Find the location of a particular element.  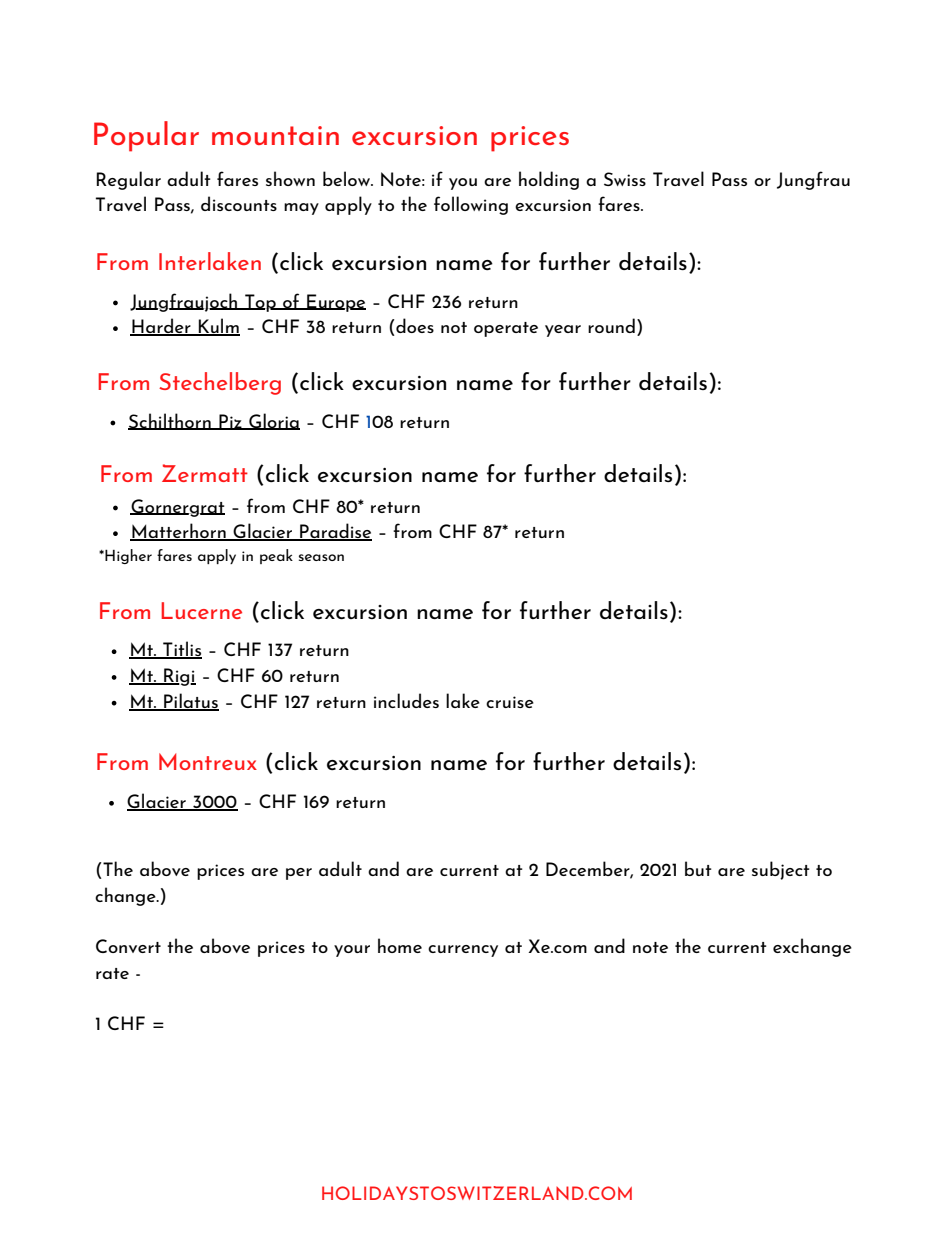

Paradise is located at coordinates (335, 532).
